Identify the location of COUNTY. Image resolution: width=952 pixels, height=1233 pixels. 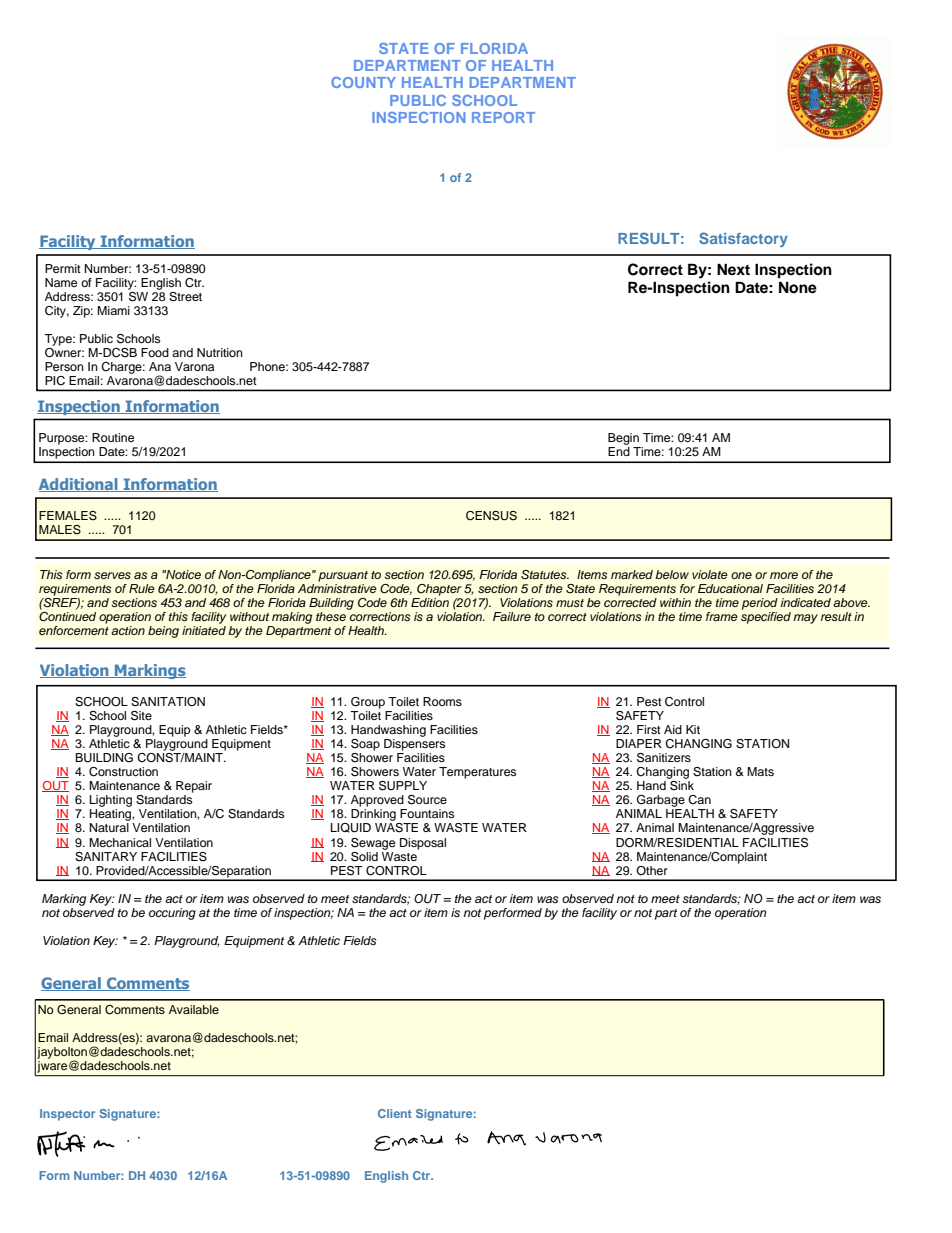
(363, 82).
